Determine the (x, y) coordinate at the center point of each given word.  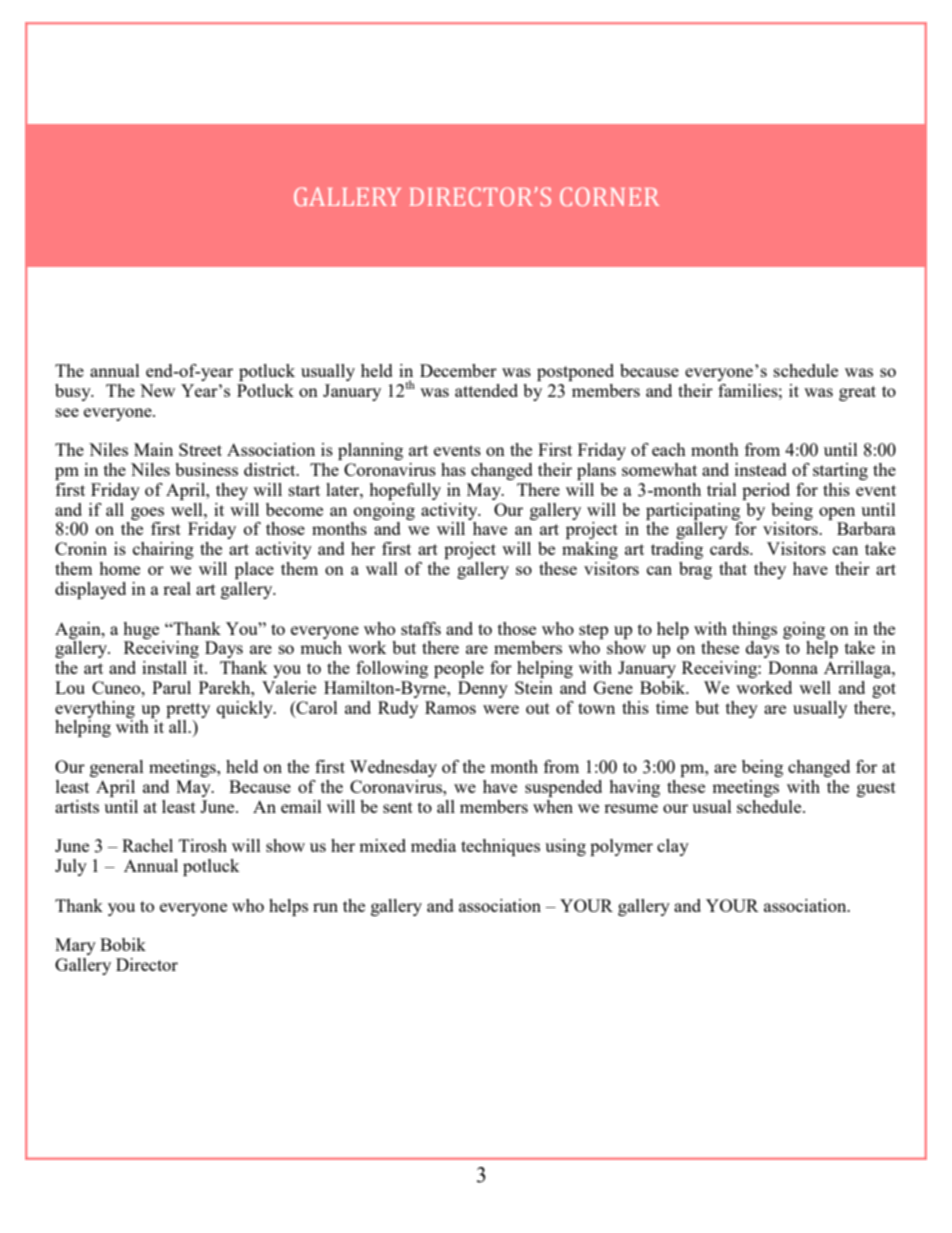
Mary (75, 946)
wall (382, 568)
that (733, 568)
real (177, 588)
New (157, 390)
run (325, 907)
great (857, 393)
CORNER (609, 196)
